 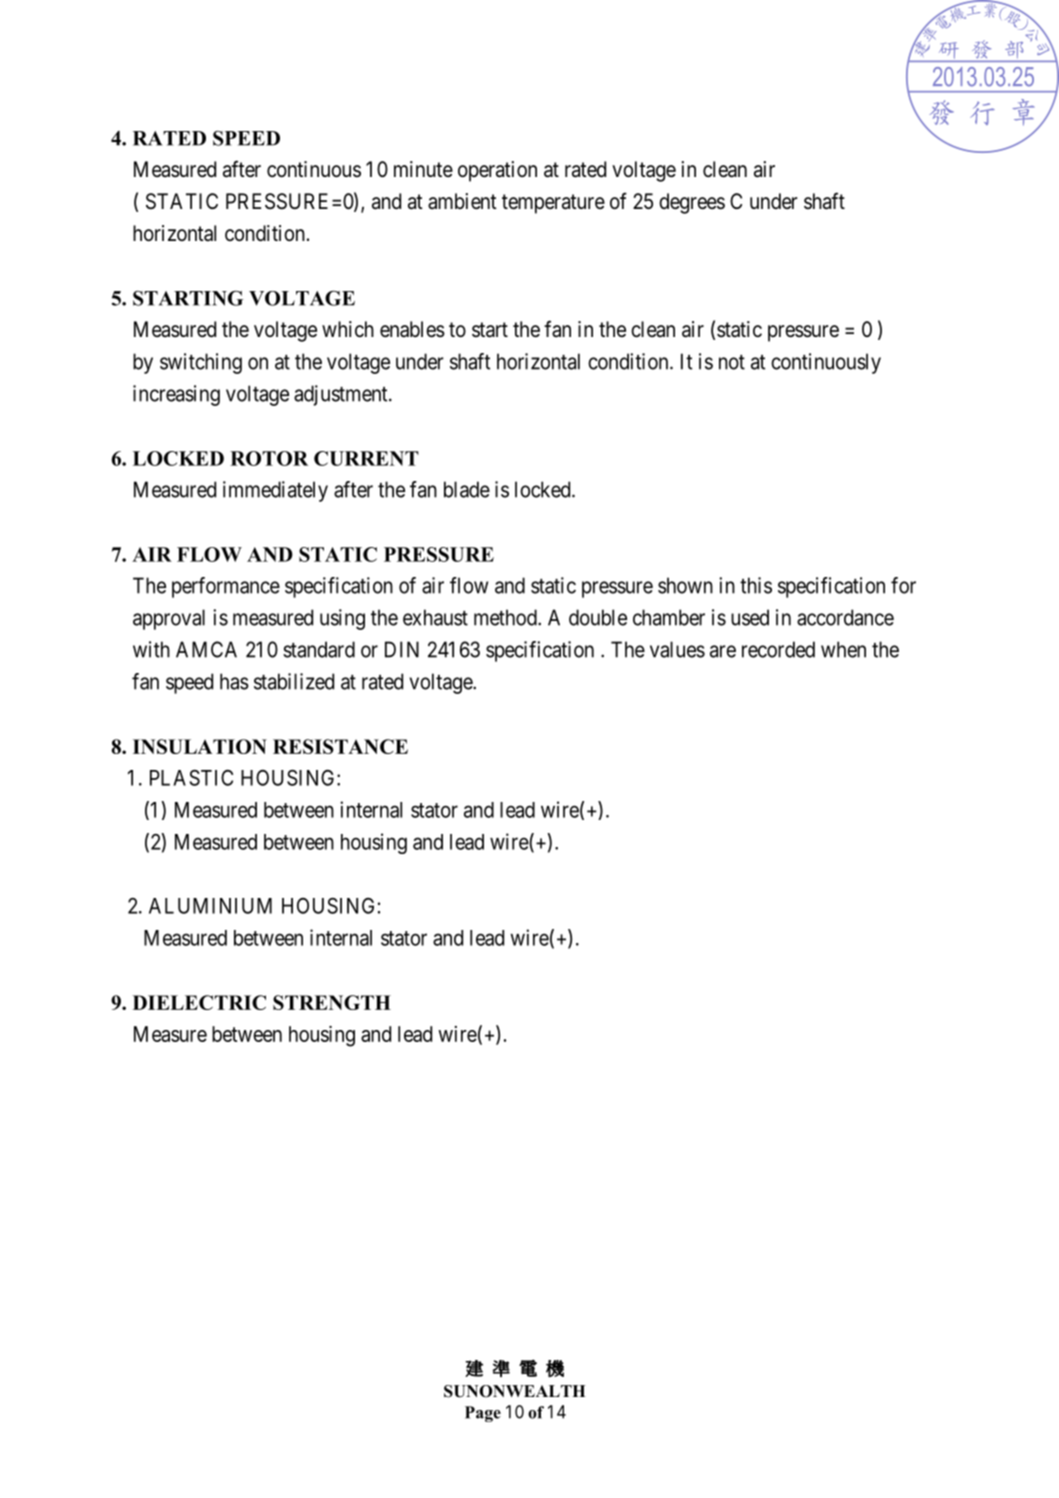 I want to click on Page, so click(x=483, y=1414).
